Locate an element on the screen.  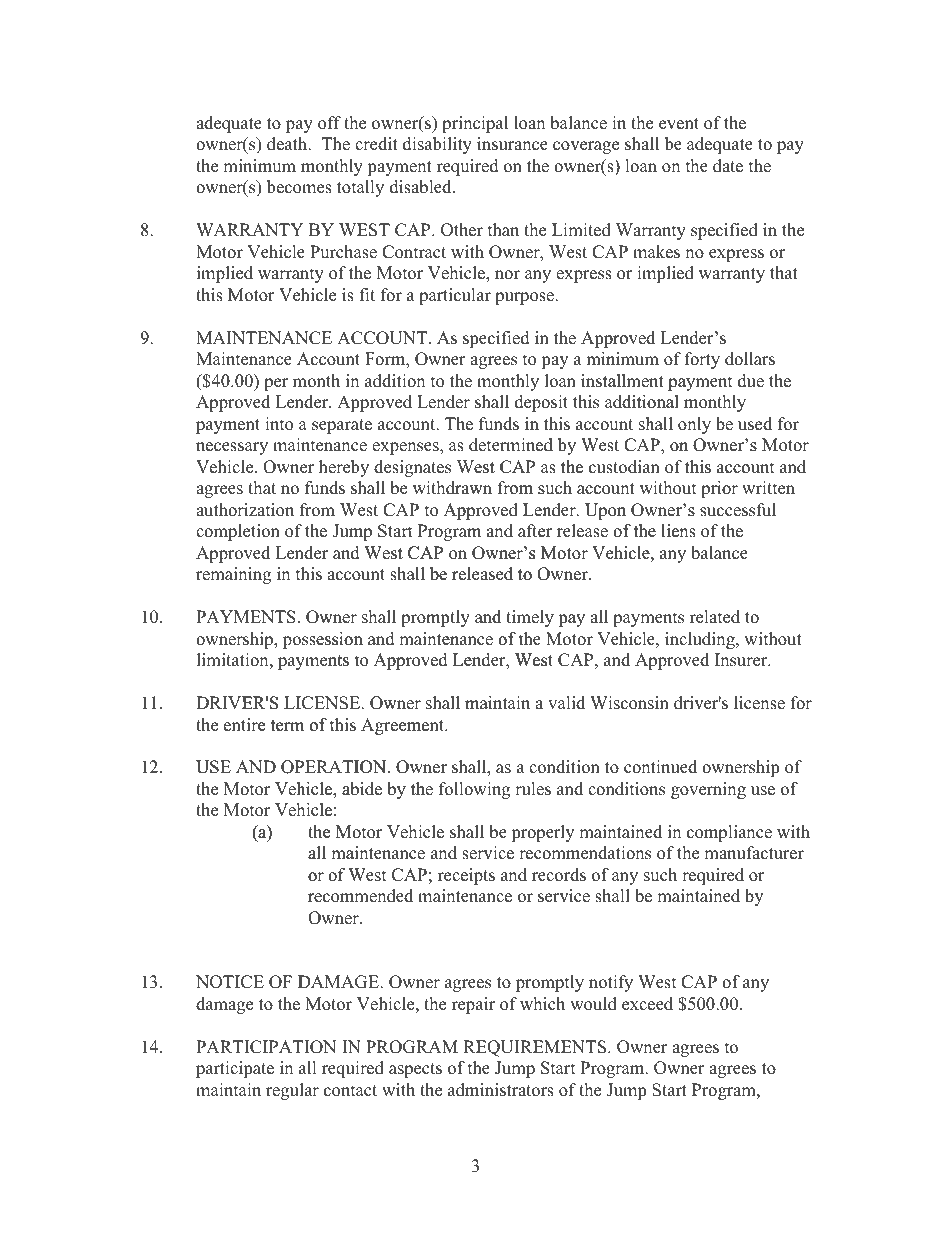
insurance is located at coordinates (512, 144).
